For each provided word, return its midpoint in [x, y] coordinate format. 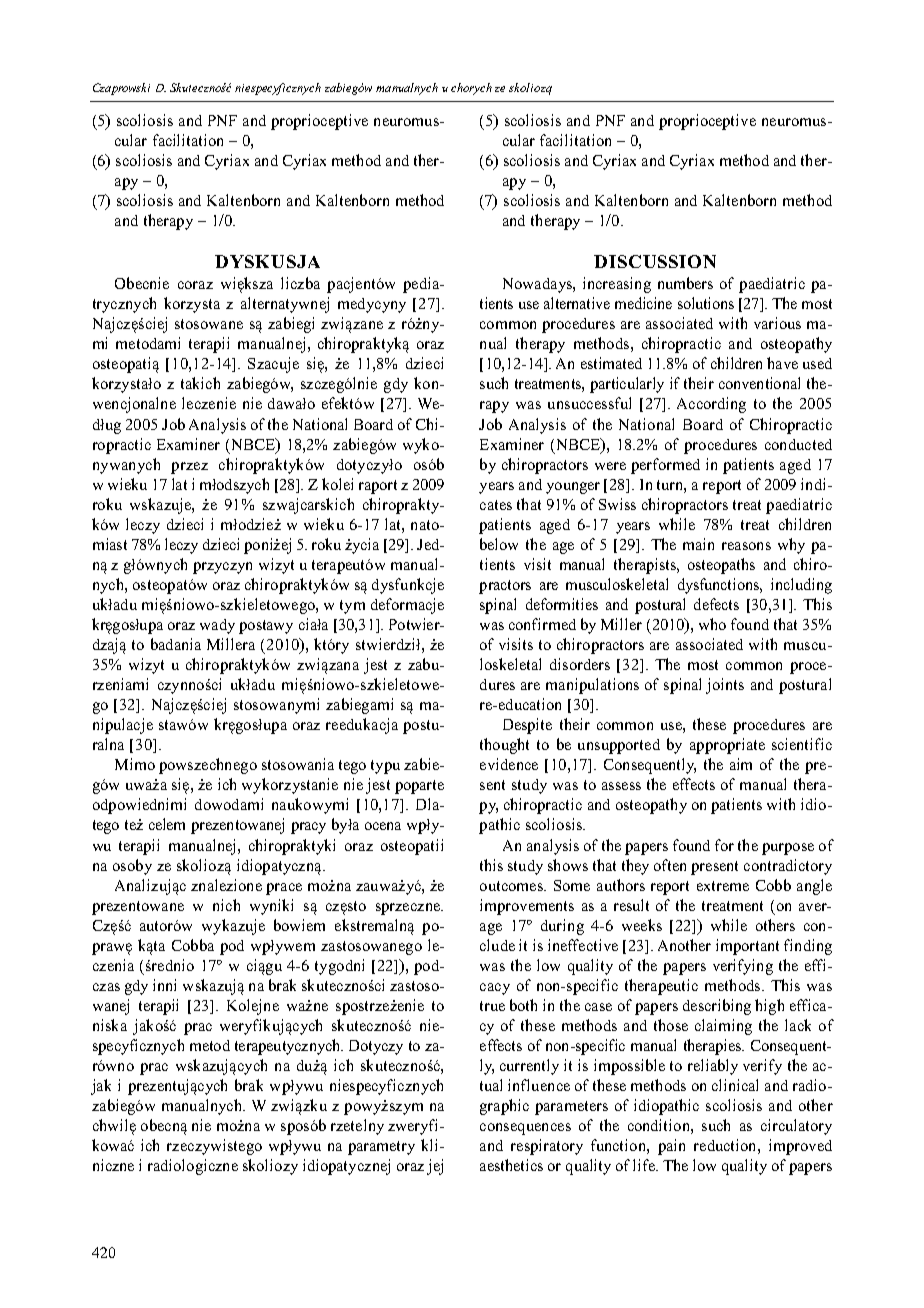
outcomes [512, 886]
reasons [746, 546]
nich [226, 905]
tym [352, 607]
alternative [577, 303]
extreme [723, 886]
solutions [706, 303]
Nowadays [538, 285]
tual [491, 1085]
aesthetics [511, 1165]
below [499, 544]
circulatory [796, 1127]
